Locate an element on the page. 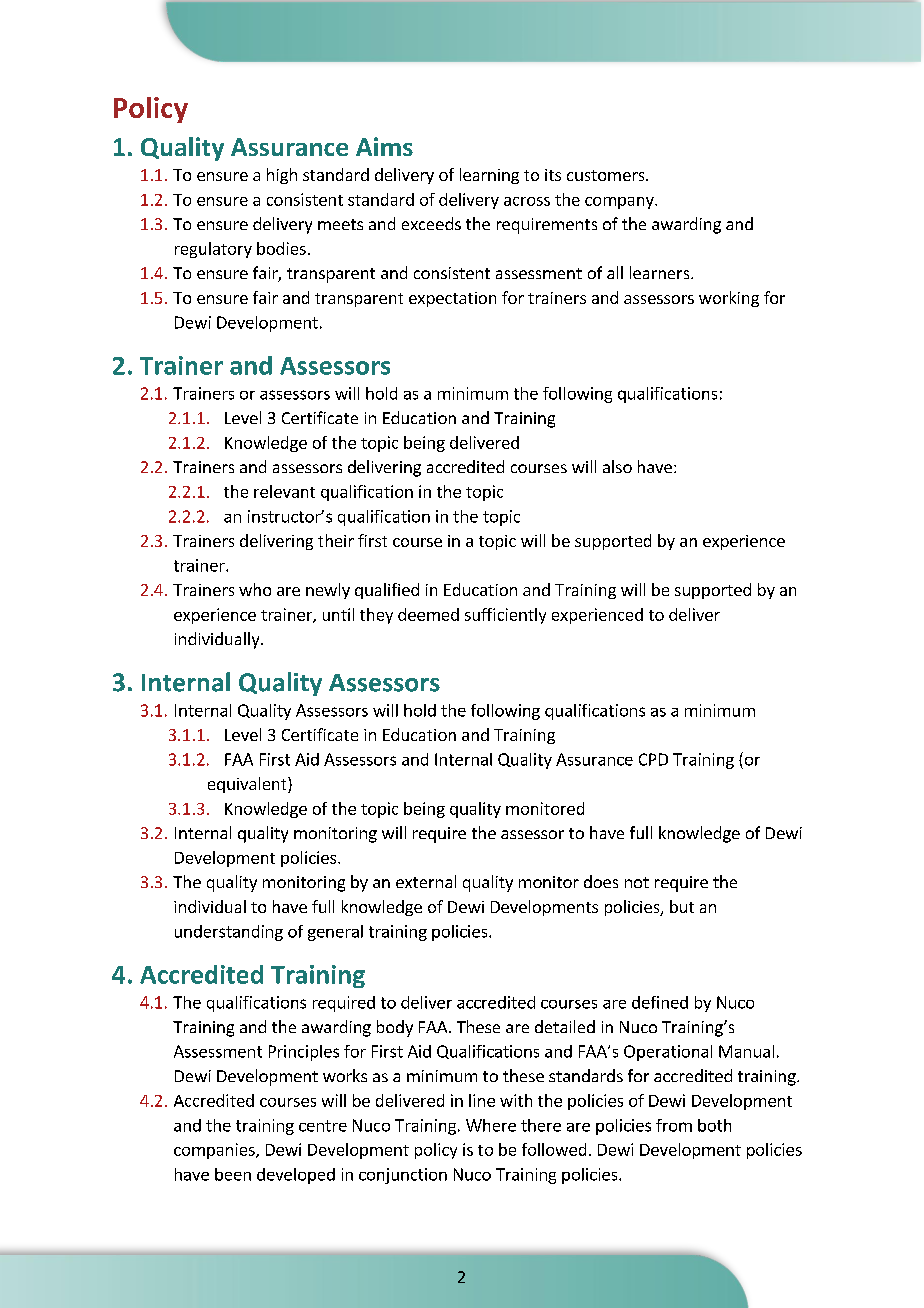  learning is located at coordinates (489, 176).
